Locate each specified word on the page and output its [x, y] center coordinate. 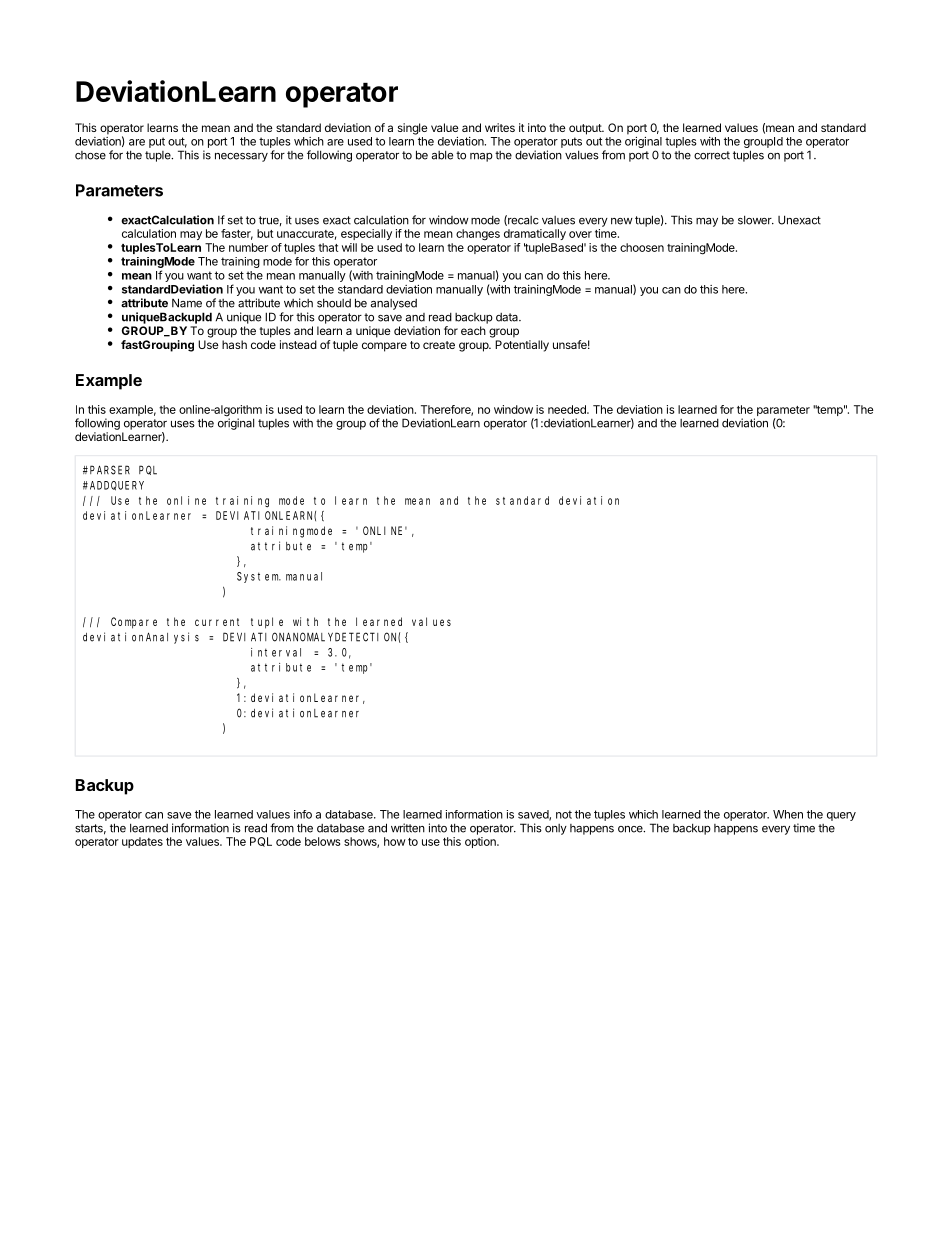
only [556, 829]
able [442, 155]
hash [234, 344]
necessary [241, 157]
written [408, 828]
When [788, 814]
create [439, 345]
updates [142, 842]
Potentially [522, 346]
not [564, 814]
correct [712, 155]
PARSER [110, 470]
